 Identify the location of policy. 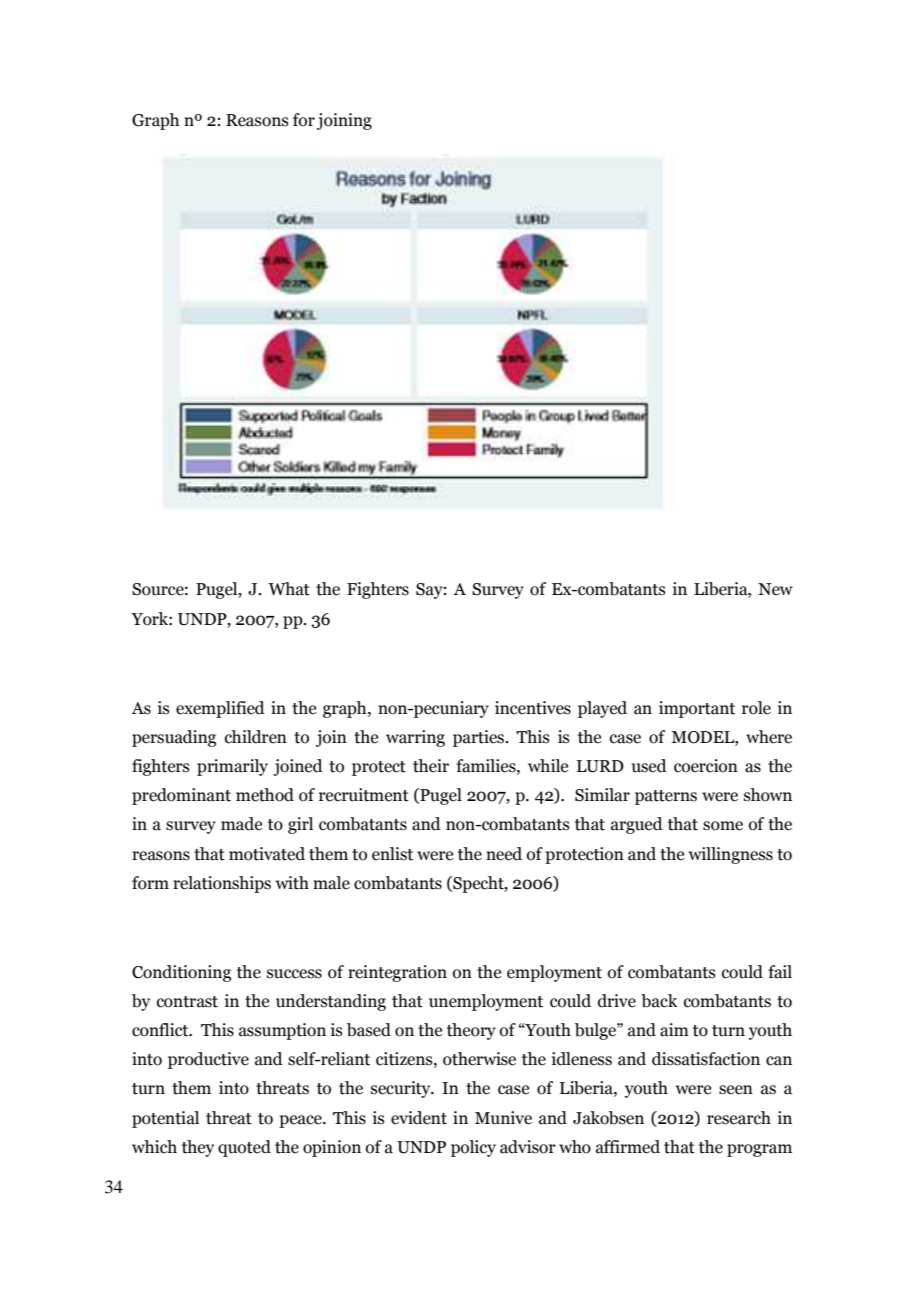
(473, 1148).
